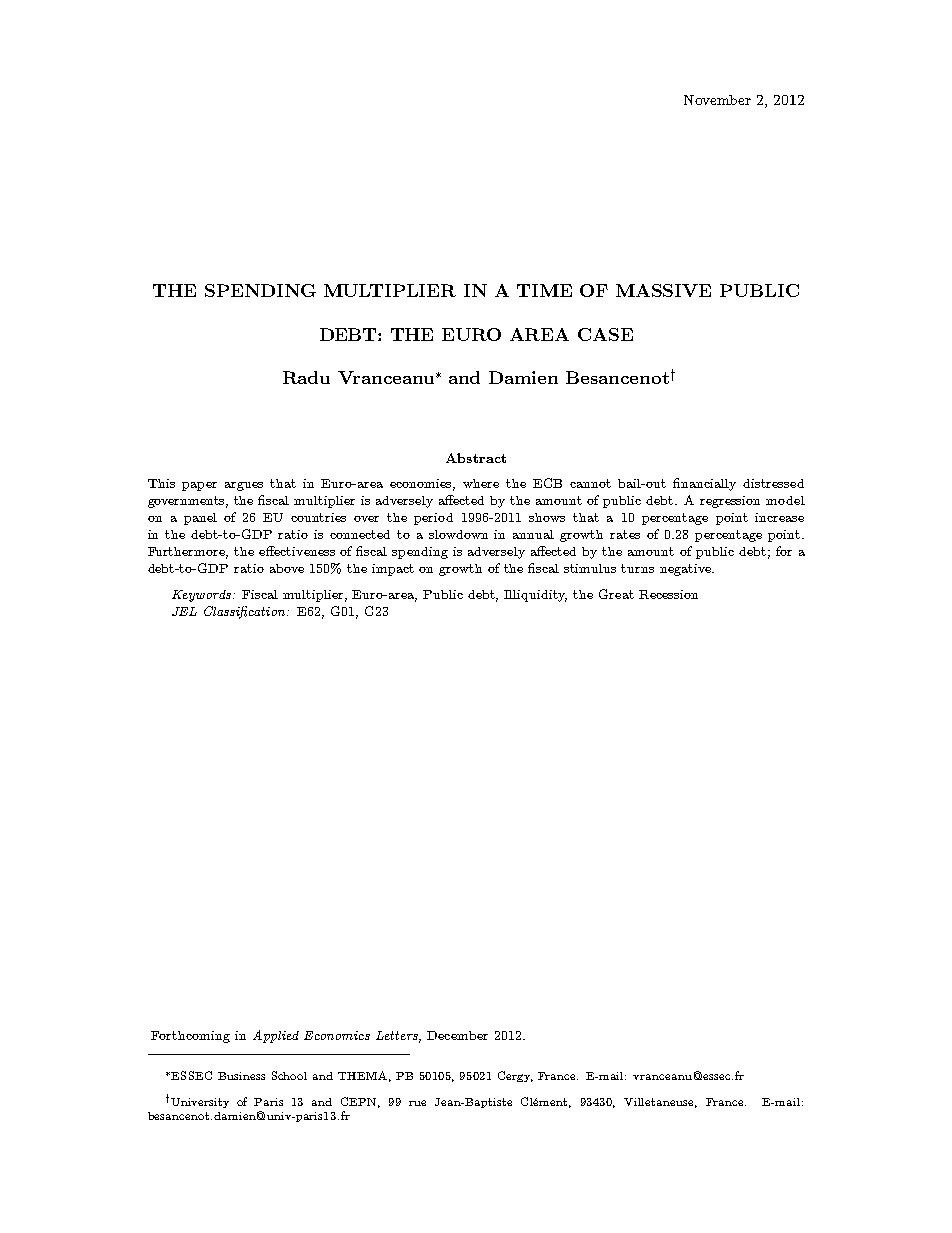 The width and height of the screenshot is (952, 1233). Describe the element at coordinates (306, 377) in the screenshot. I see `Radu` at that location.
